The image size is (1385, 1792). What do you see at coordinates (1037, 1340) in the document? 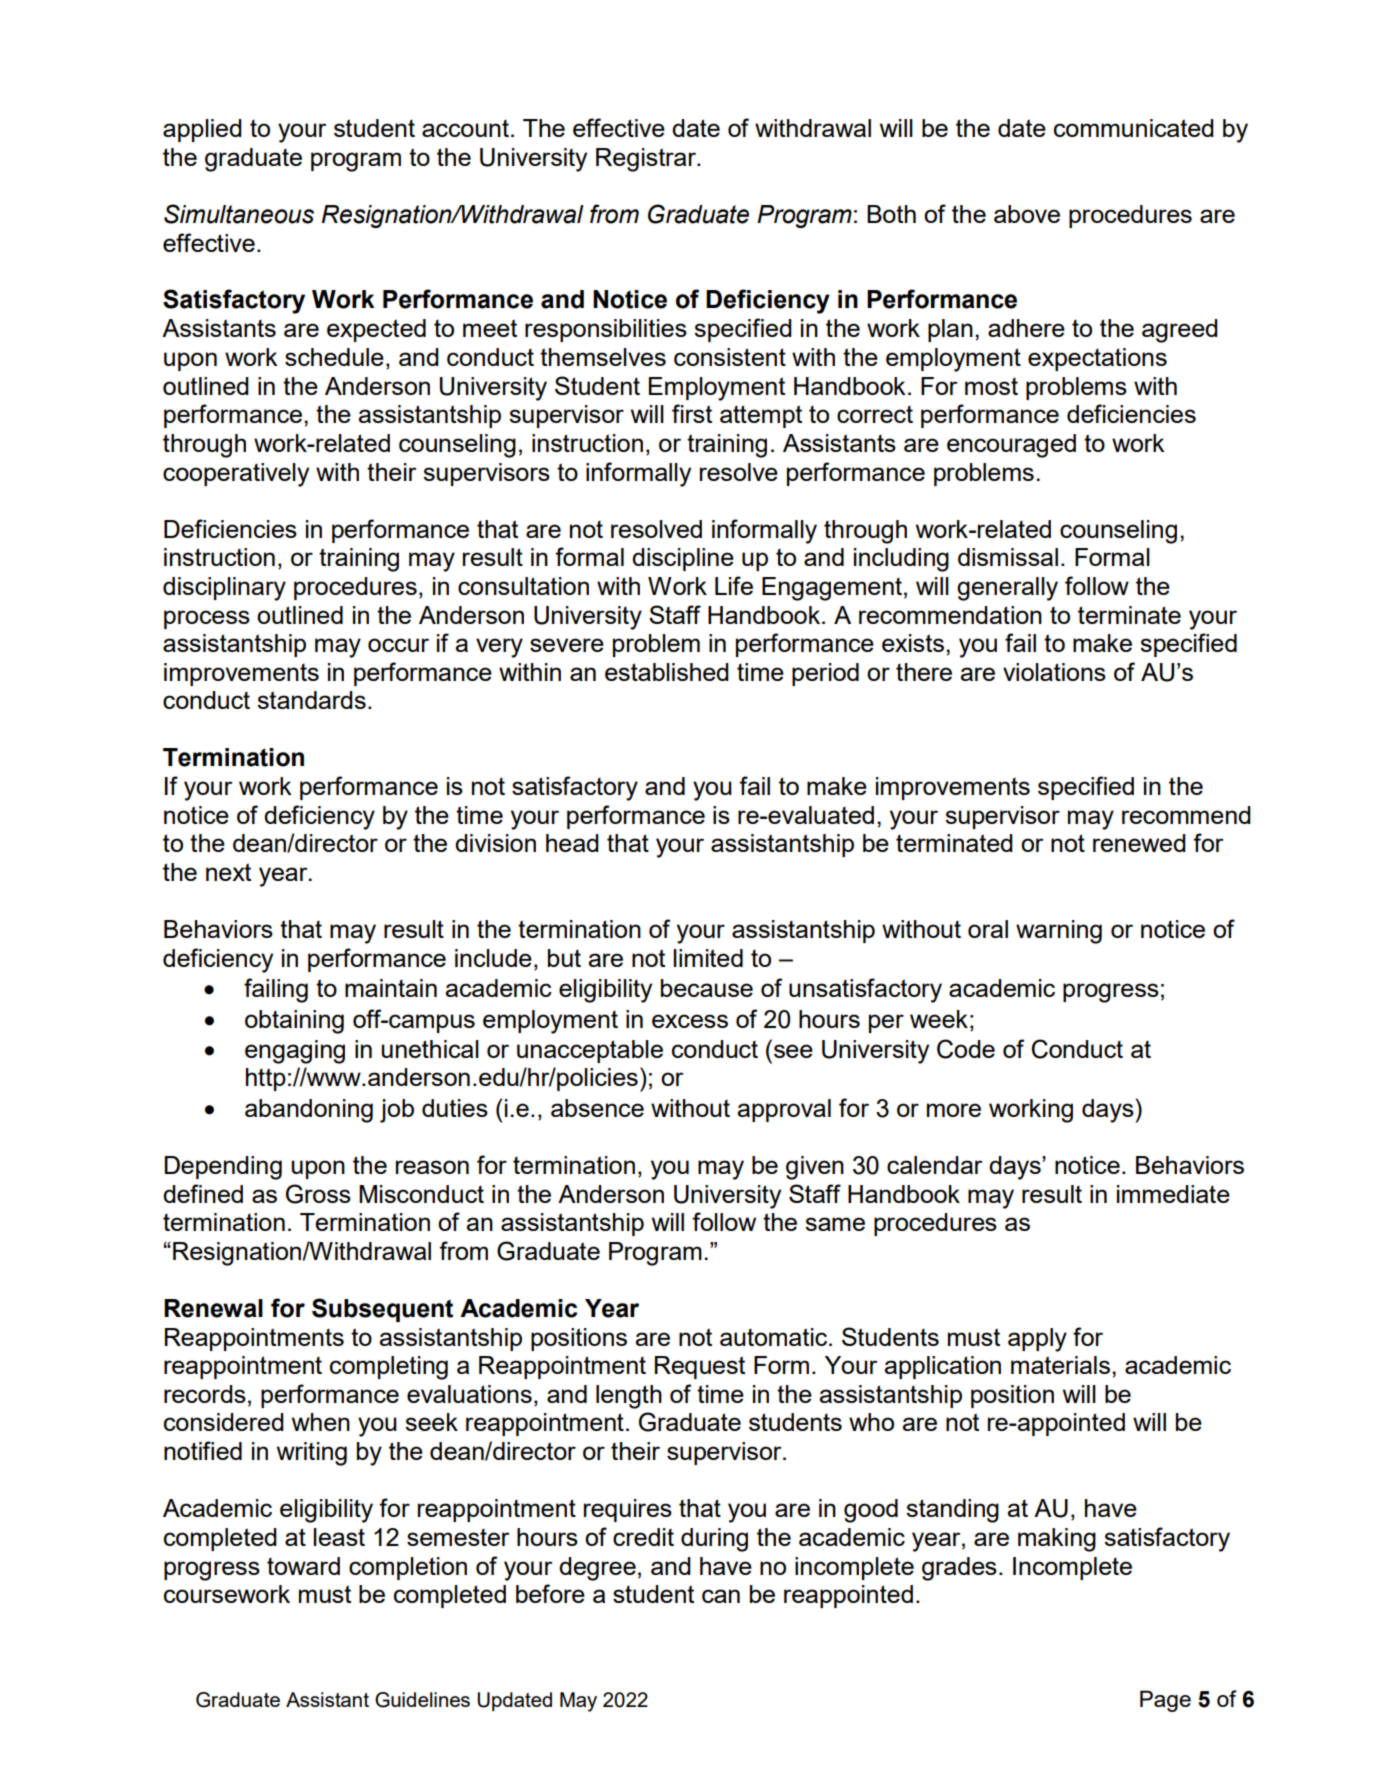
I see `apply` at bounding box center [1037, 1340].
